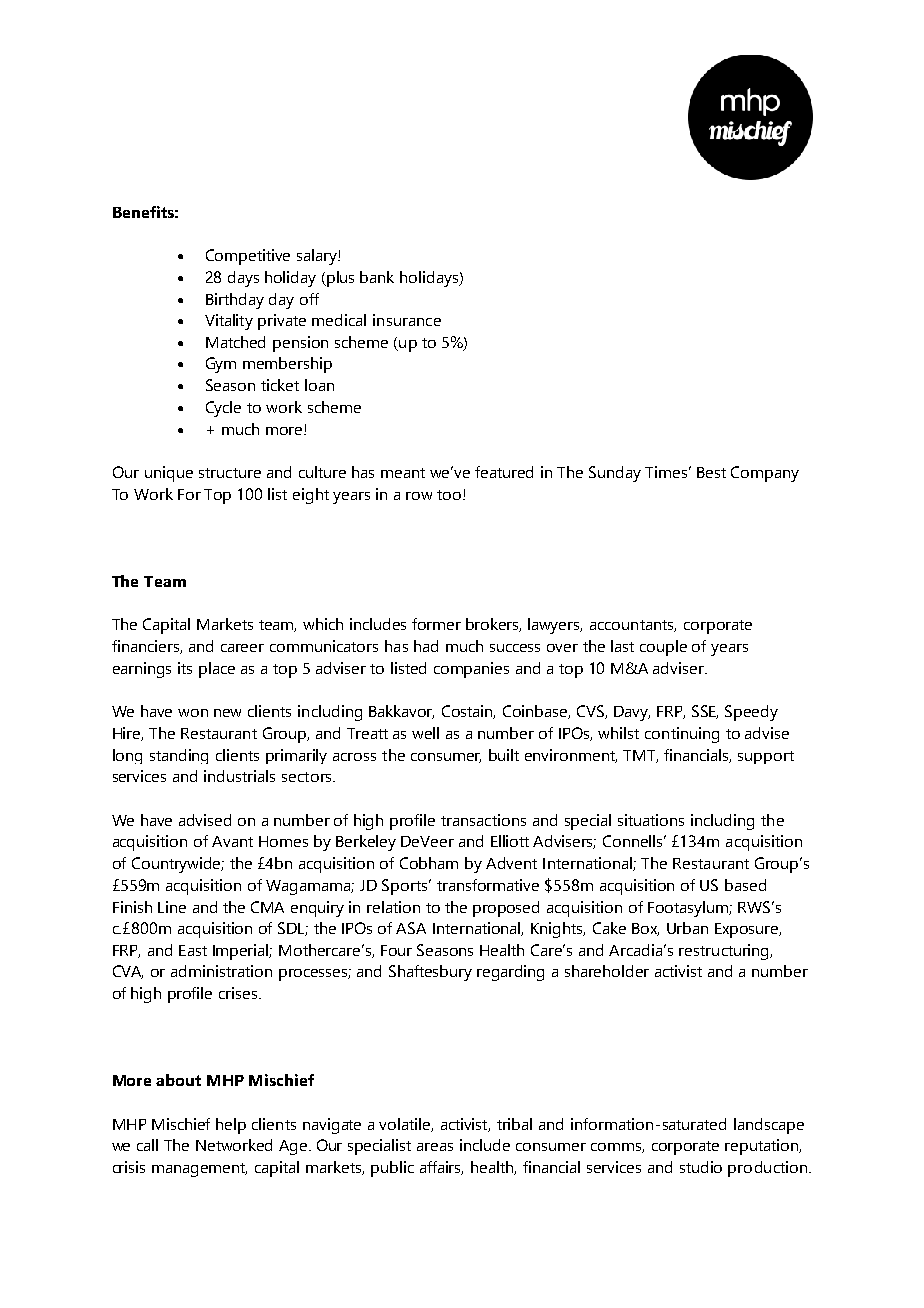  What do you see at coordinates (231, 1126) in the screenshot?
I see `help` at bounding box center [231, 1126].
